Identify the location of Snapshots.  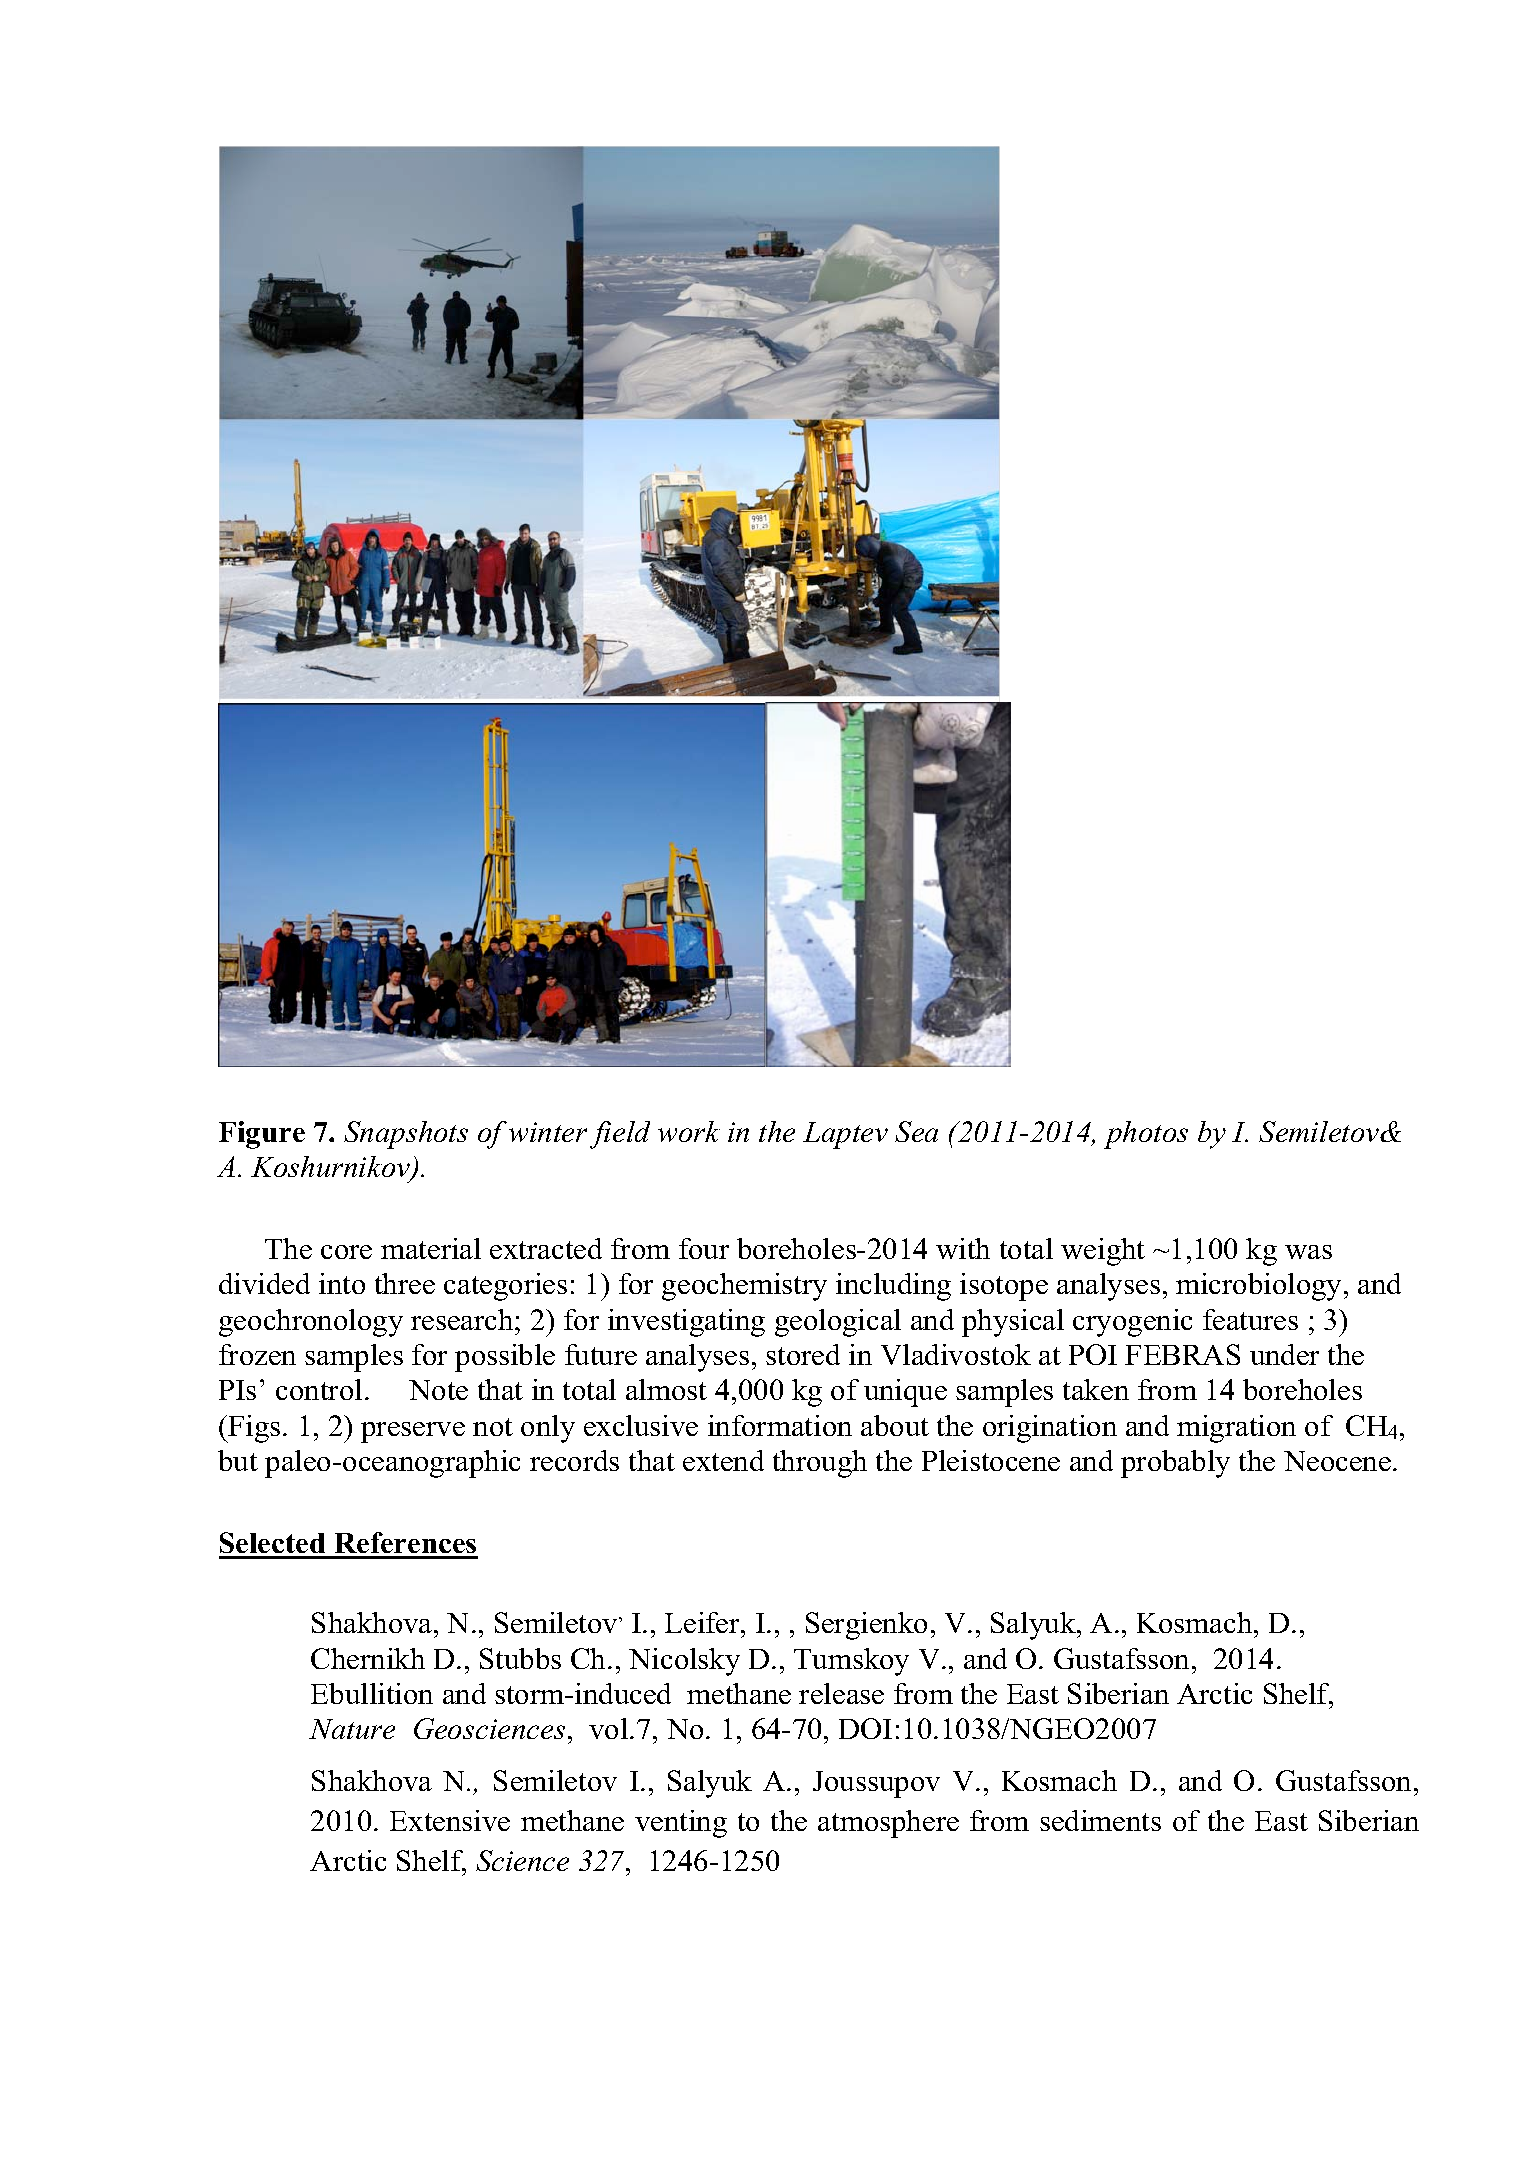
(406, 1135).
